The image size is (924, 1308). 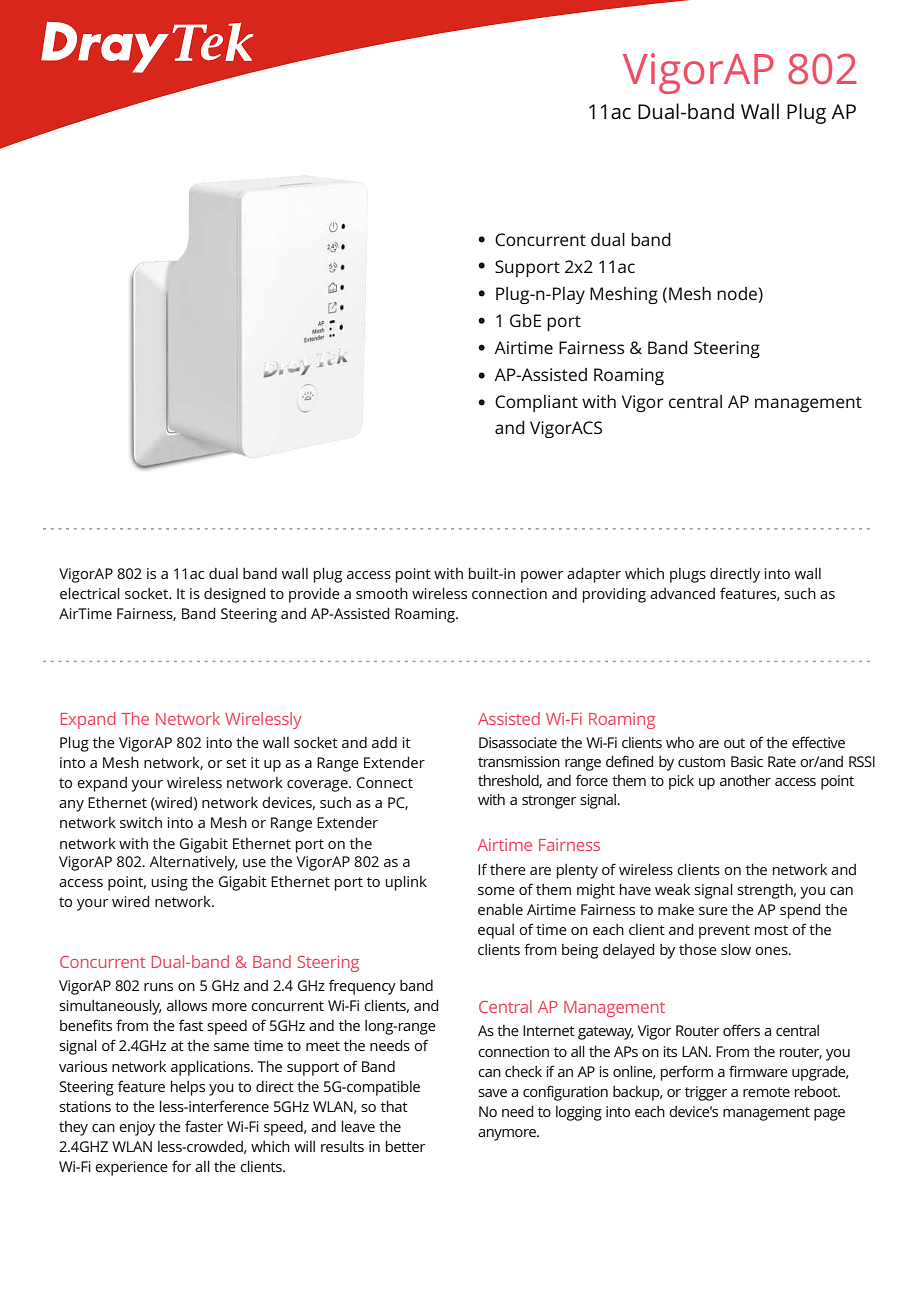 What do you see at coordinates (235, 595) in the screenshot?
I see `designed` at bounding box center [235, 595].
